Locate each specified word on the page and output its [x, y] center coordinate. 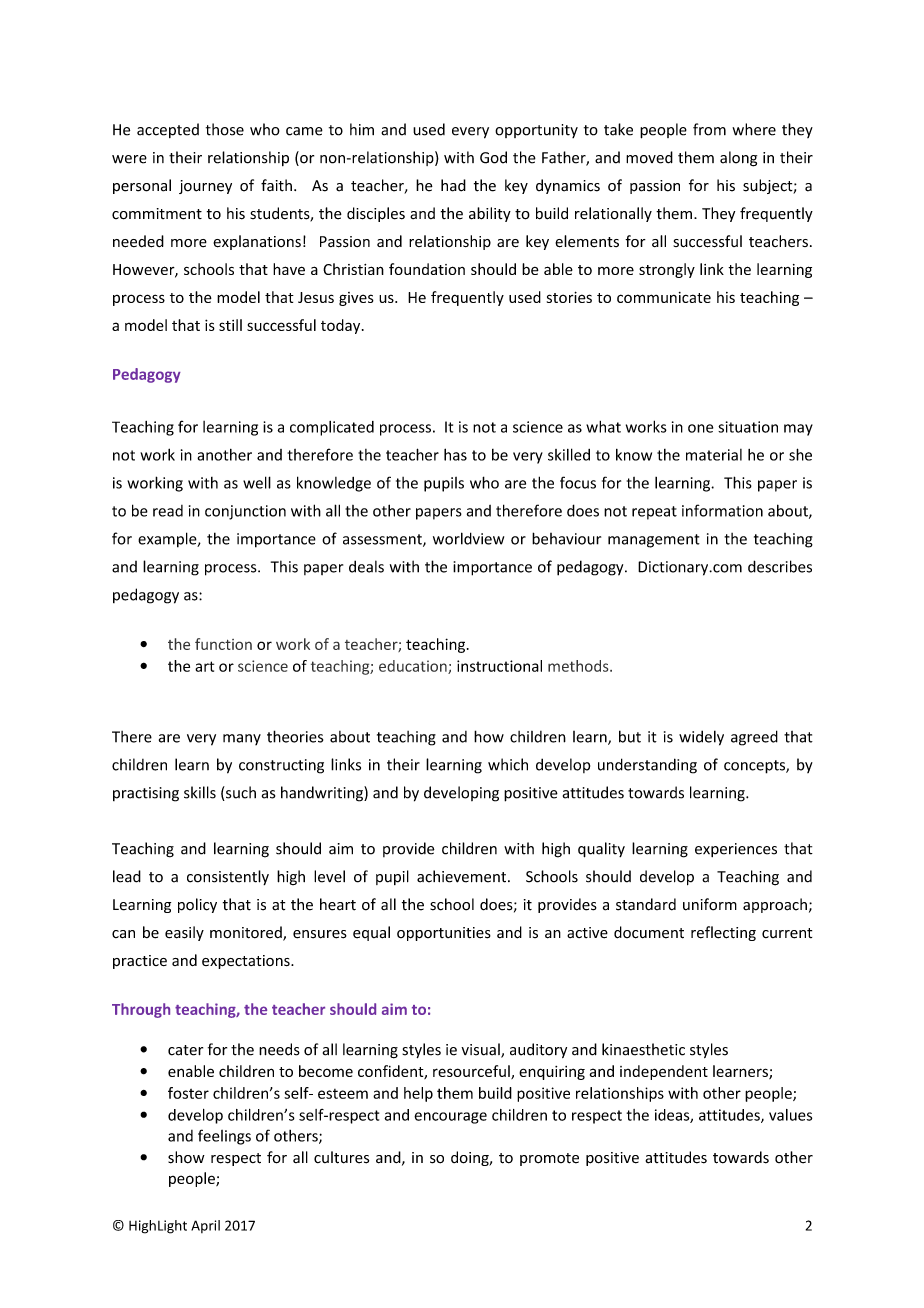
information [722, 510]
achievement [463, 876]
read [168, 511]
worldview [468, 538]
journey [205, 187]
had [453, 185]
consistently [228, 877]
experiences [736, 850]
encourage [450, 1118]
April [205, 1226]
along [738, 159]
